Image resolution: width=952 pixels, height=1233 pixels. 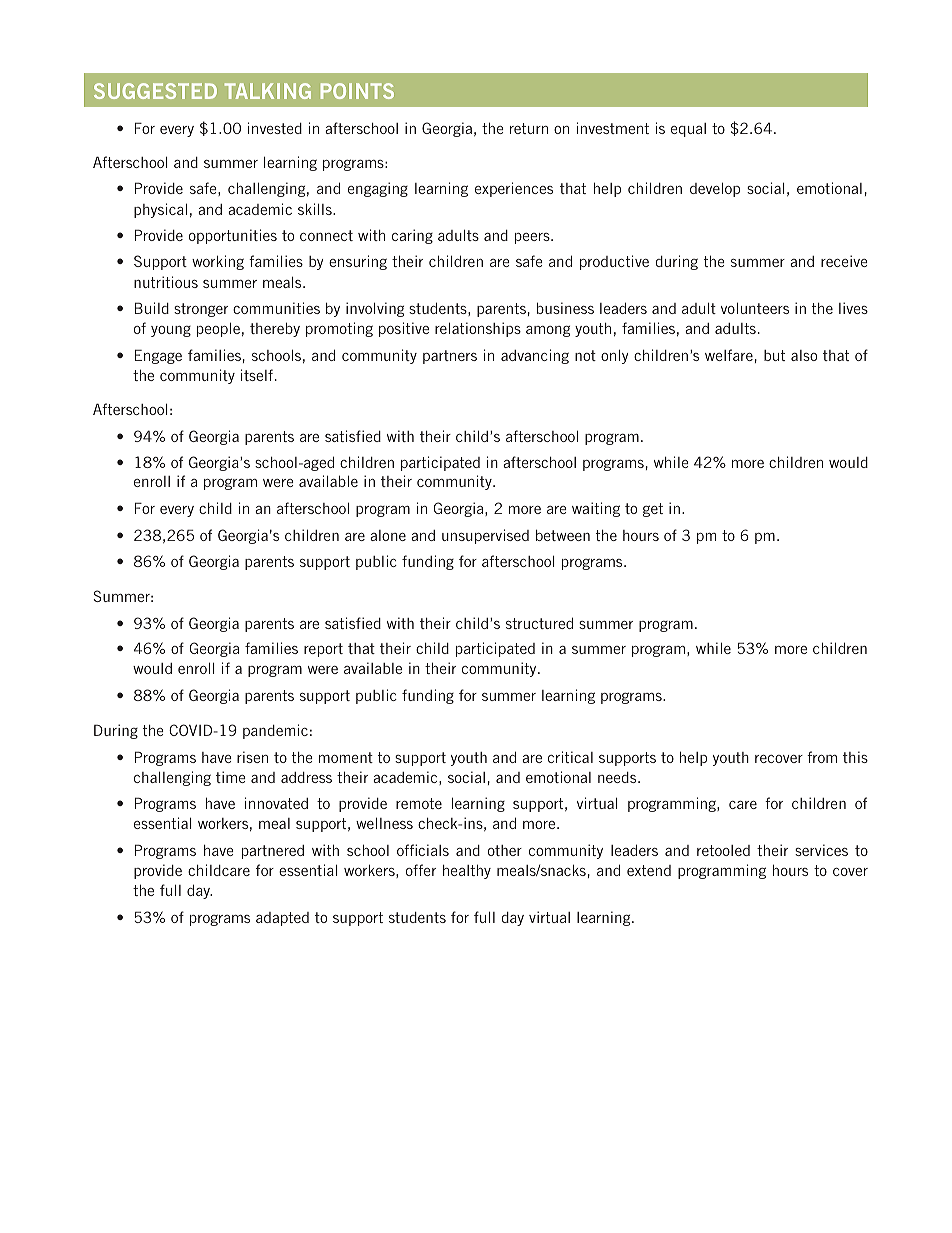 I want to click on return, so click(x=529, y=128).
